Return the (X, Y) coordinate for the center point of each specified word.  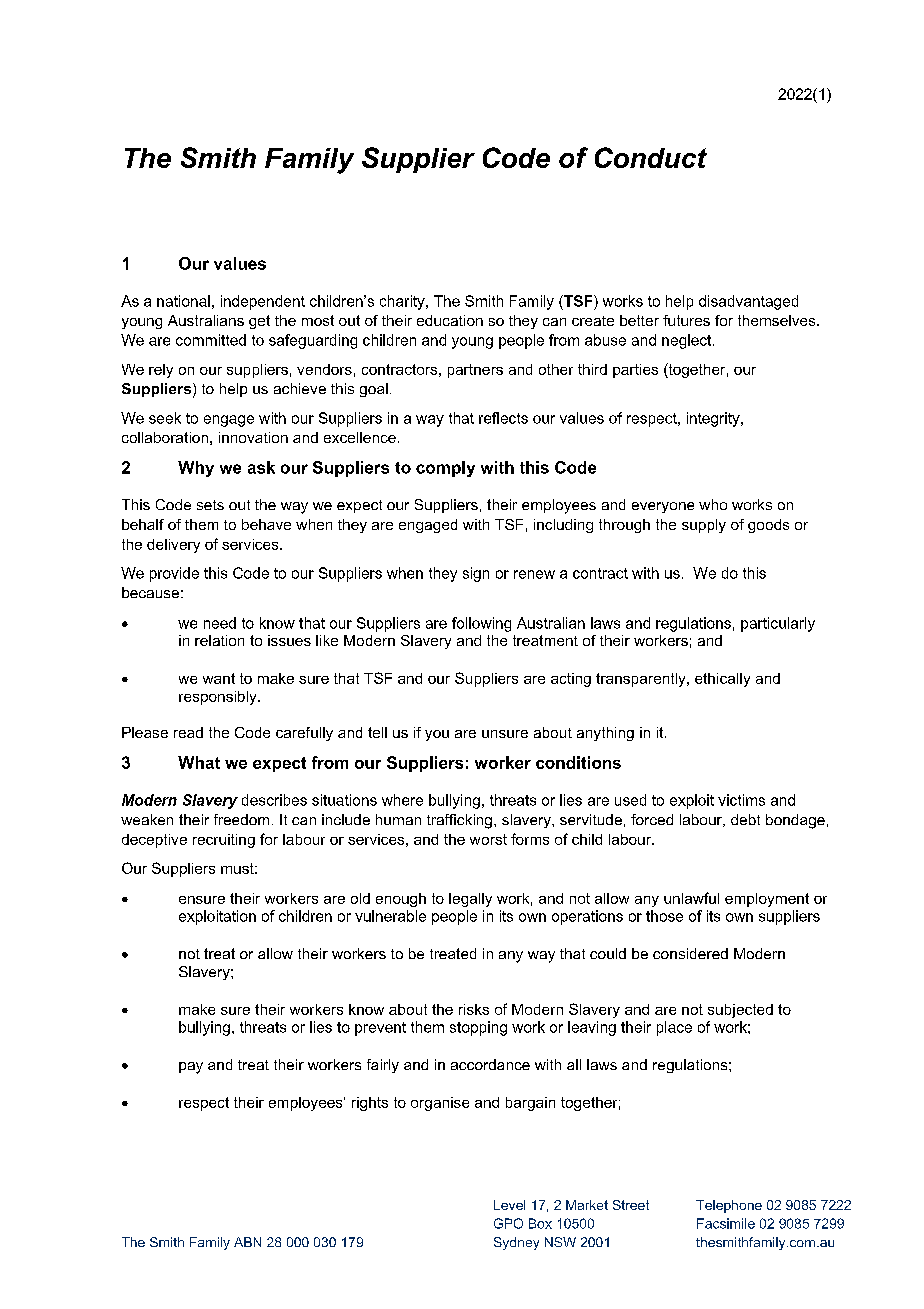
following (481, 624)
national (183, 301)
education (450, 320)
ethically (722, 680)
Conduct (651, 157)
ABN (247, 1242)
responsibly (219, 698)
